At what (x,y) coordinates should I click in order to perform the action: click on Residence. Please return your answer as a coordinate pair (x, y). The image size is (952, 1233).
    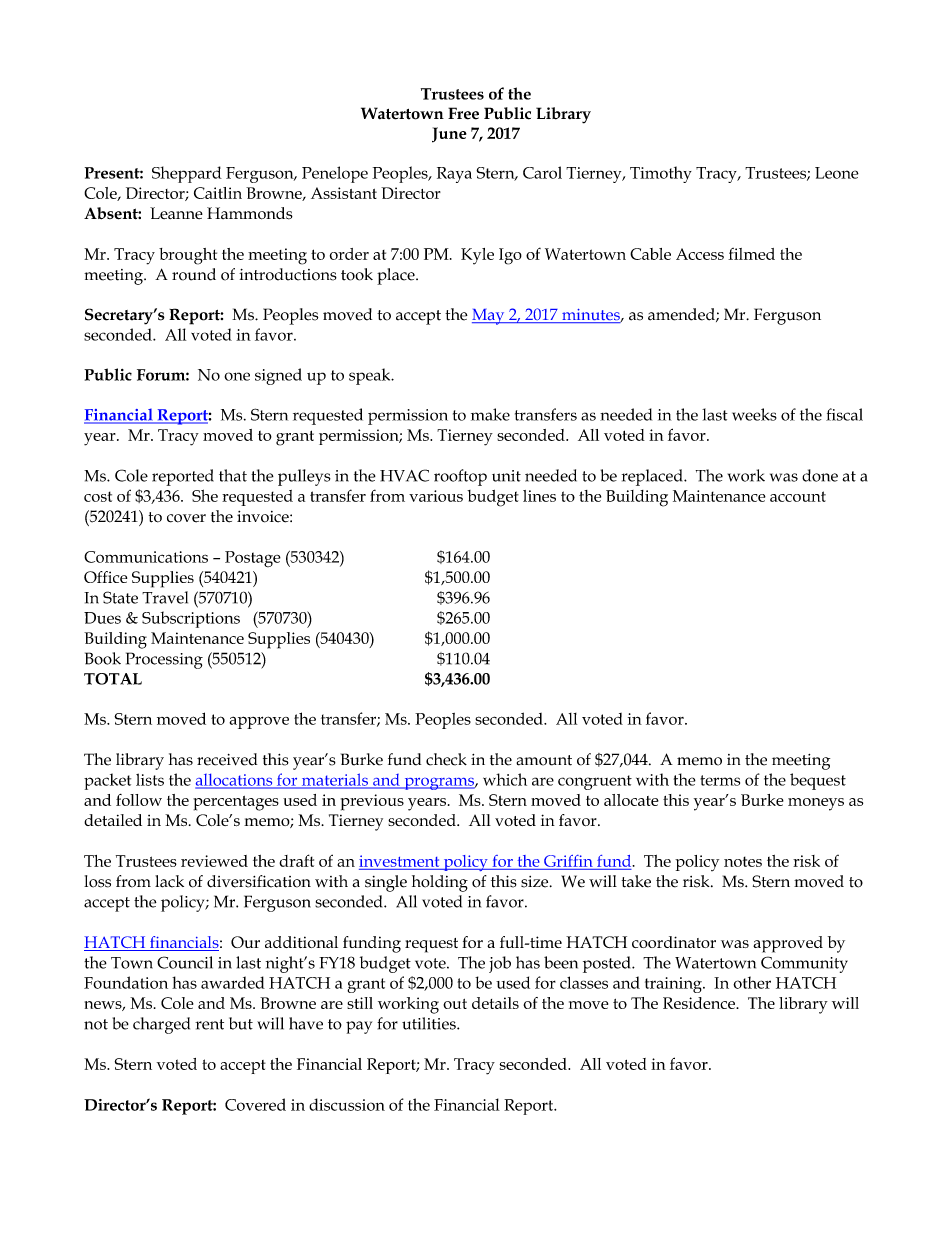
    Looking at the image, I should click on (700, 1003).
